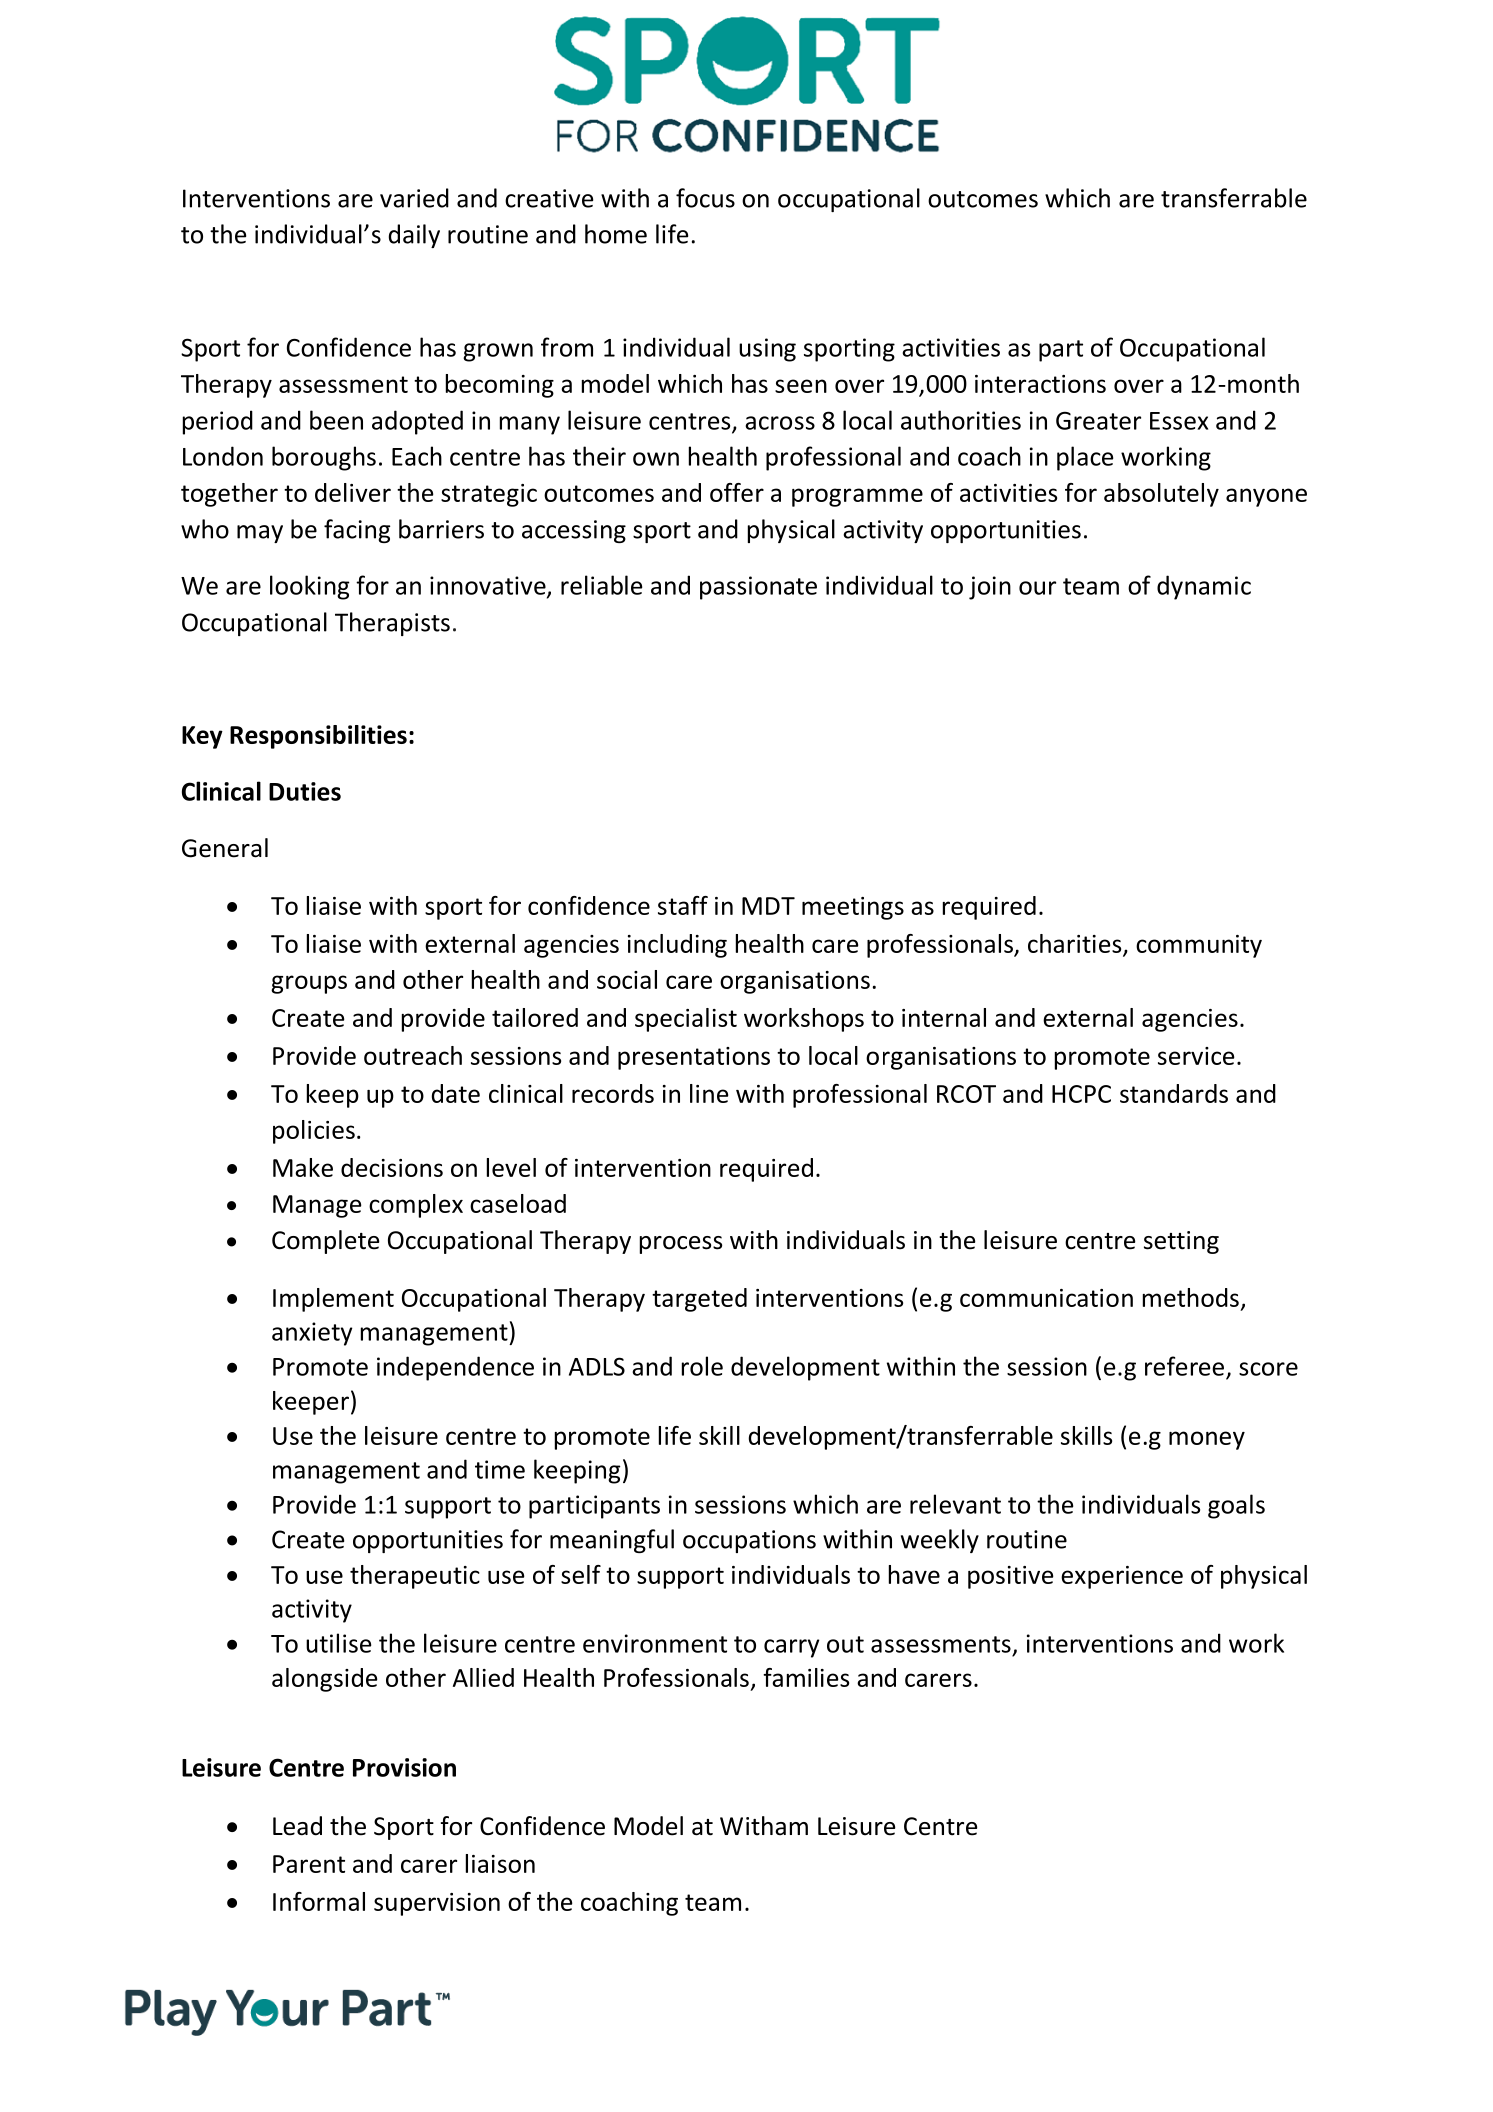 The height and width of the screenshot is (2112, 1493). What do you see at coordinates (1040, 384) in the screenshot?
I see `interactions` at bounding box center [1040, 384].
